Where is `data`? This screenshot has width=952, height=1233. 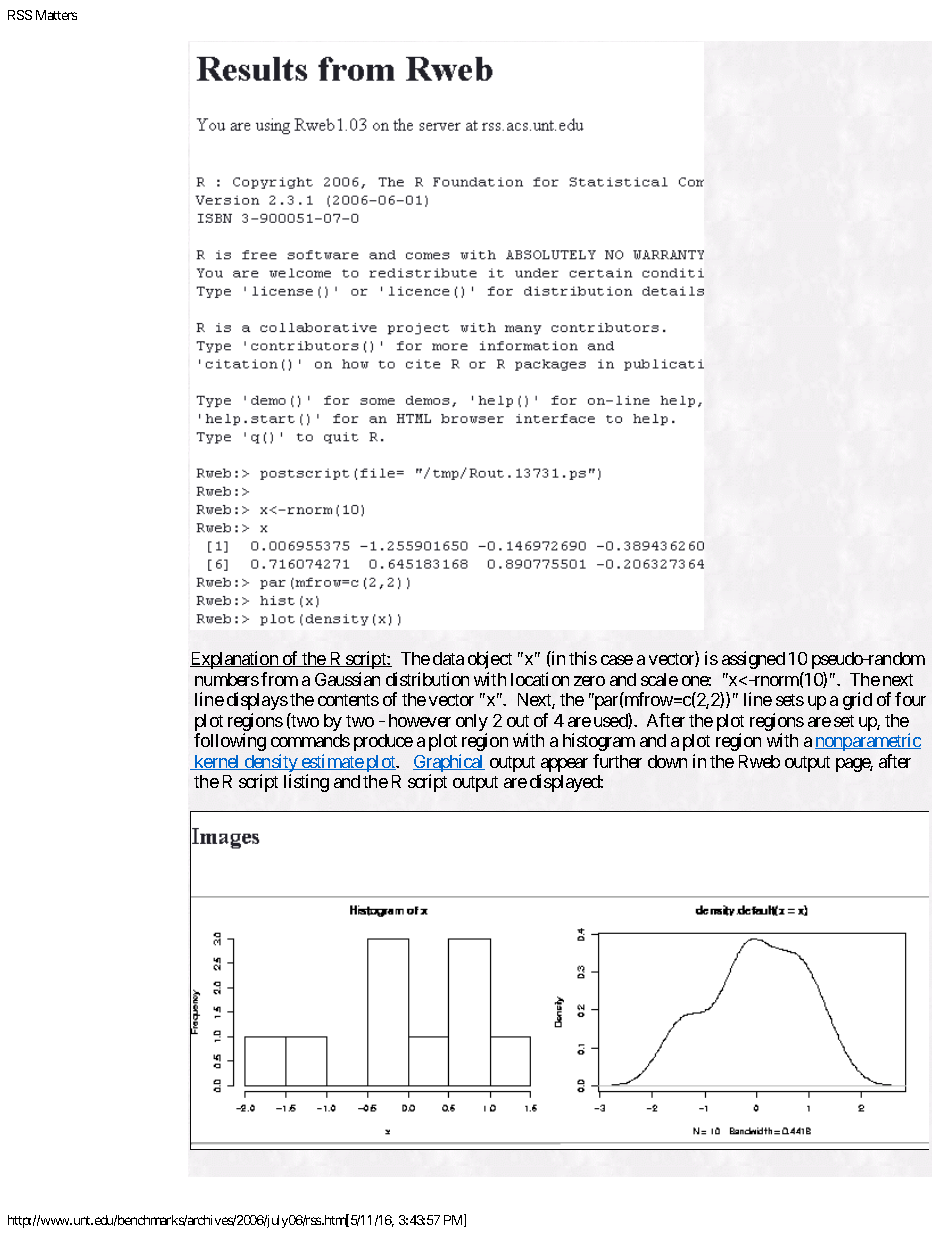 data is located at coordinates (448, 658).
